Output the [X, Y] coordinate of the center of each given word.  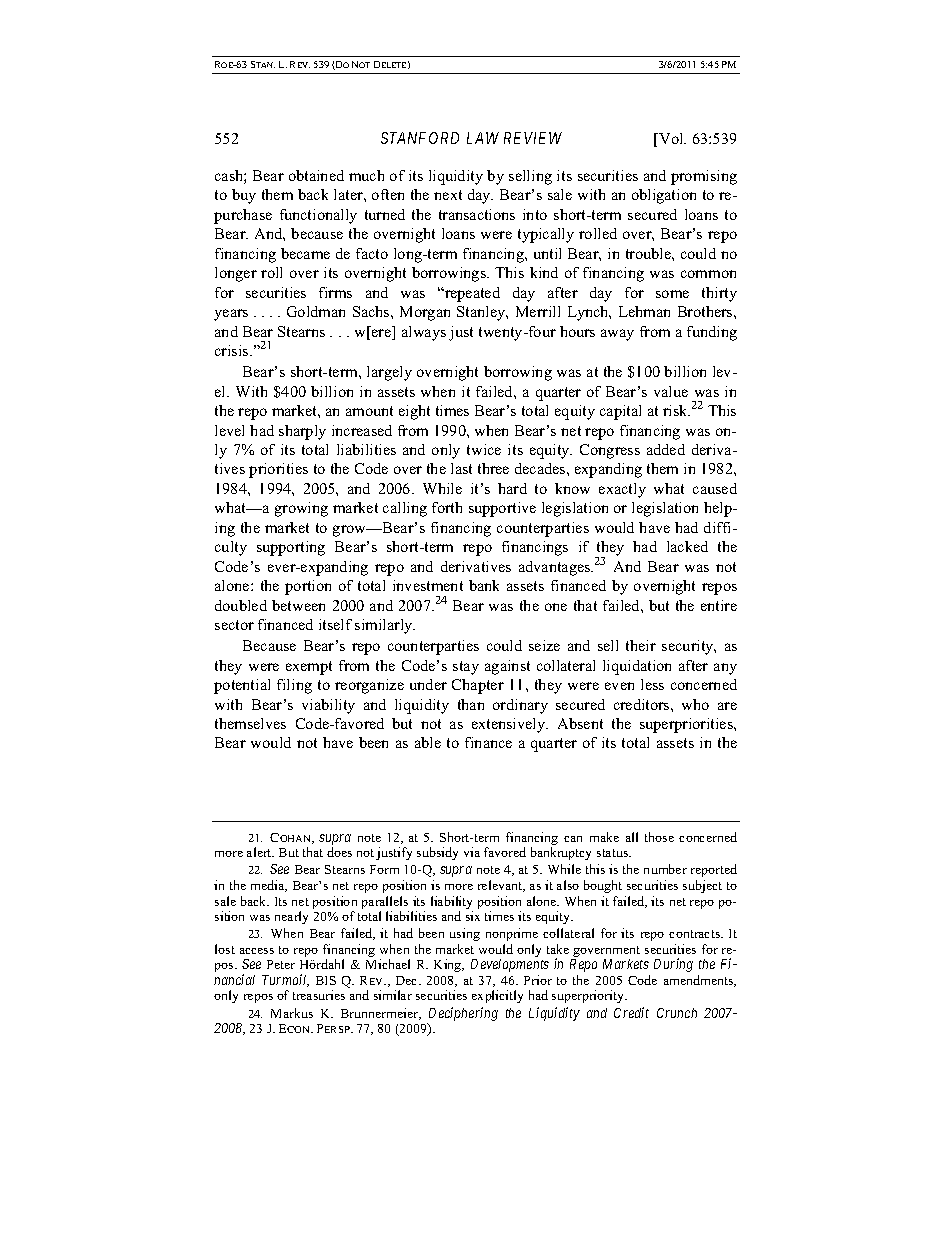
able [428, 742]
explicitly [497, 996]
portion [308, 587]
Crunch [677, 1013]
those [659, 837]
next [448, 195]
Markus [292, 1013]
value [671, 391]
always [424, 333]
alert [260, 852]
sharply [302, 432]
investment [428, 585]
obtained [316, 175]
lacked [687, 546]
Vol [671, 138]
